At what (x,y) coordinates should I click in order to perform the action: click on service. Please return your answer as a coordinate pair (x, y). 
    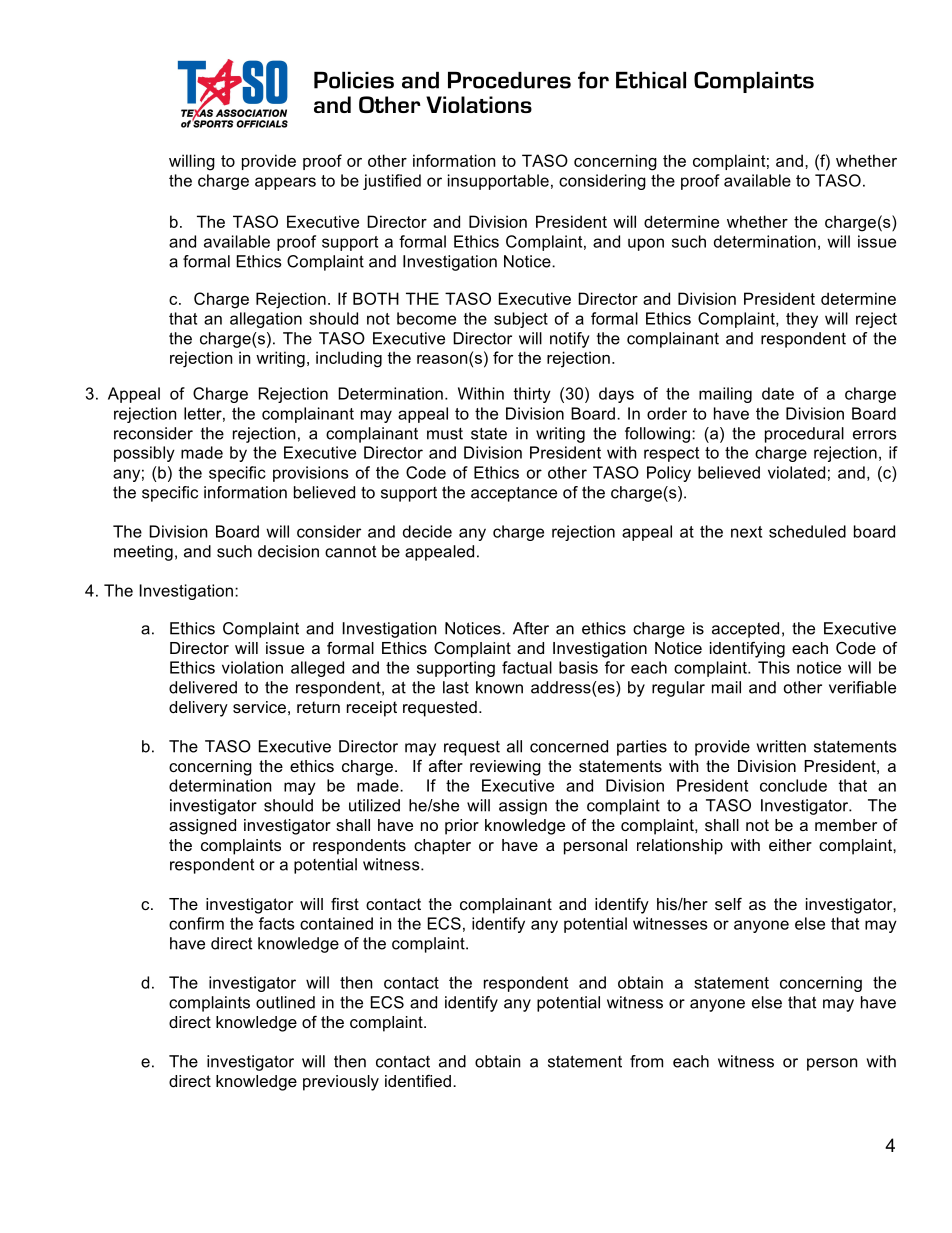
    Looking at the image, I should click on (259, 707).
